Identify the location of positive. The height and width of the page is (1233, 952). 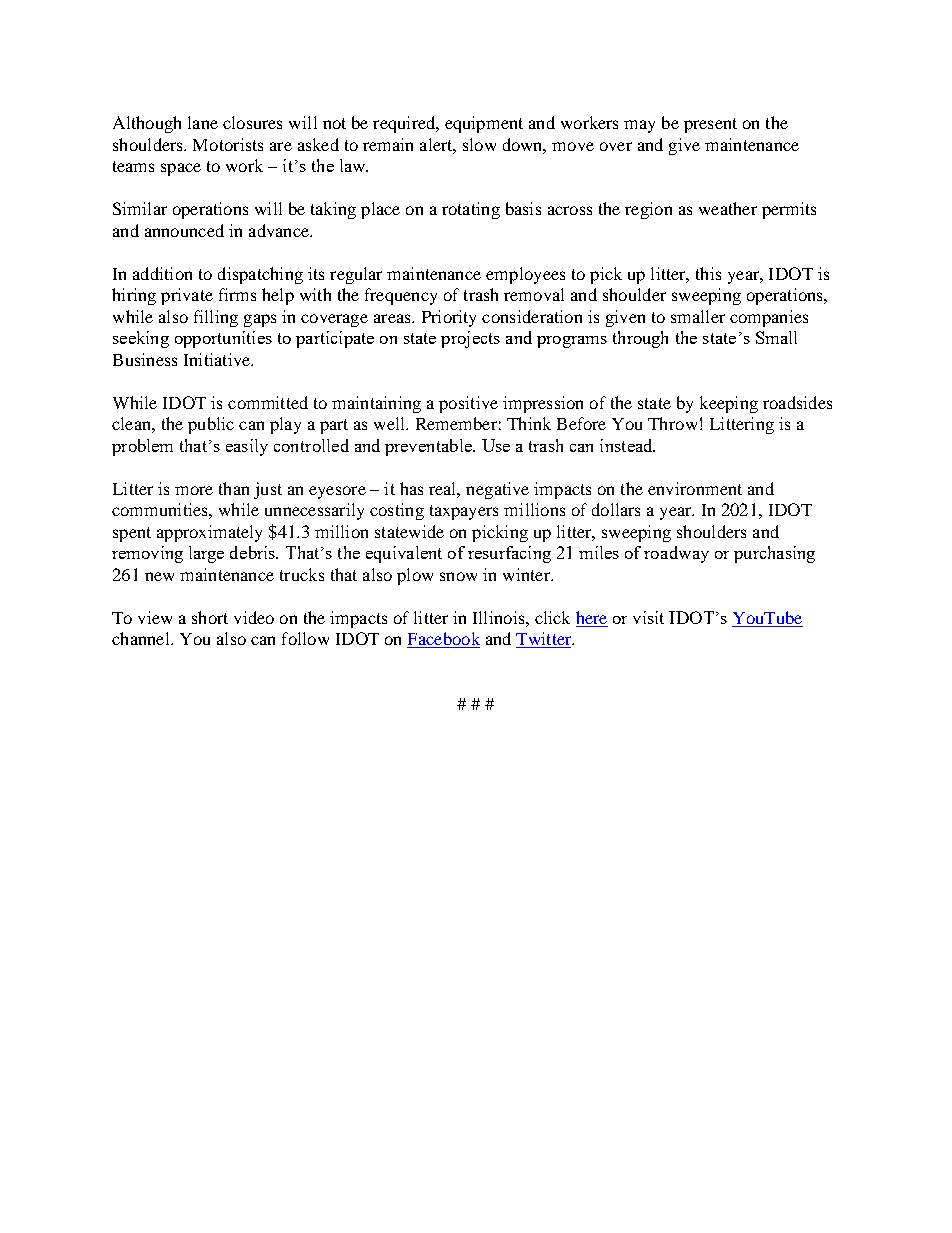
(468, 404).
